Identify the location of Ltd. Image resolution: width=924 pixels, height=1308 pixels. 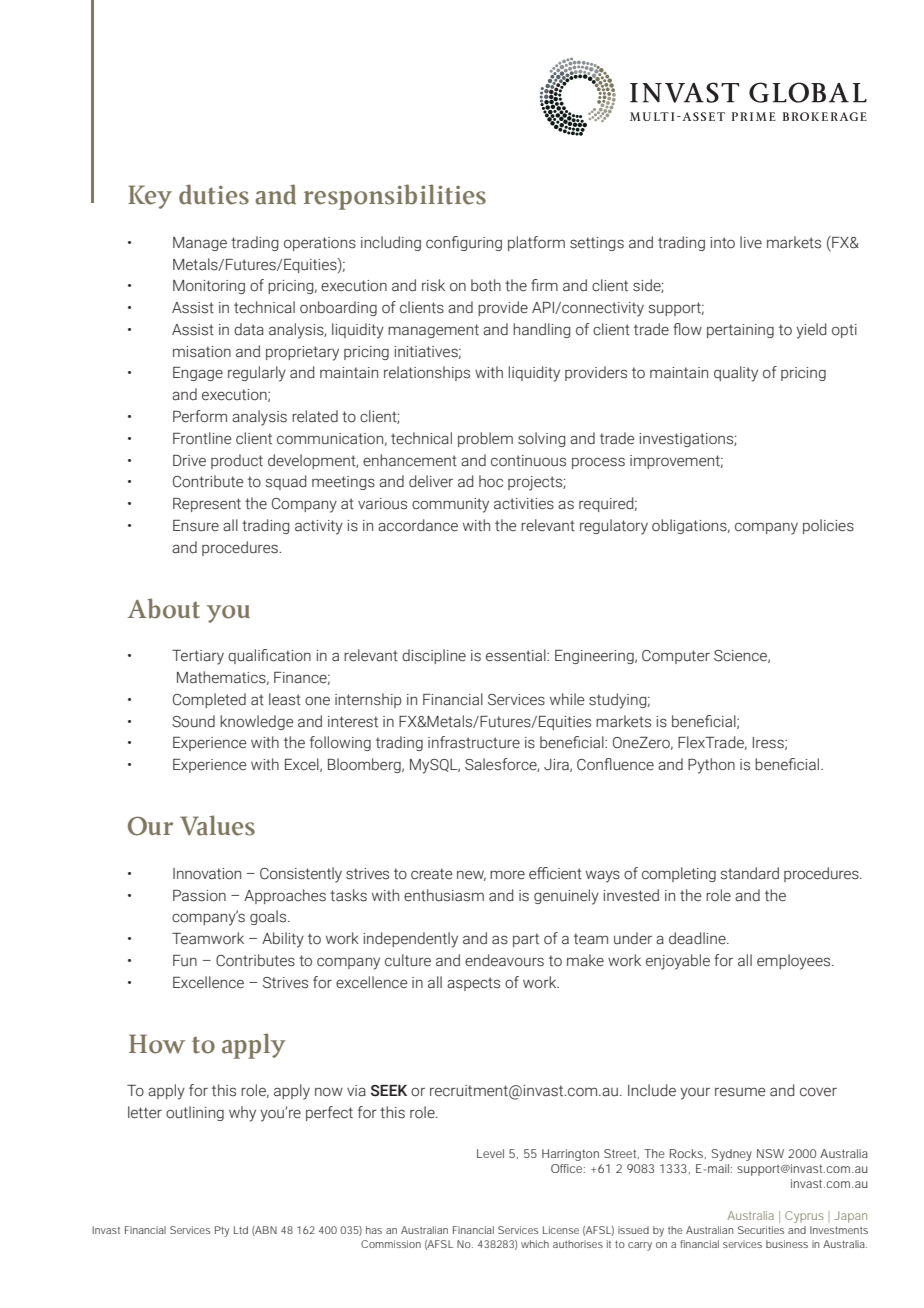
(241, 1230).
